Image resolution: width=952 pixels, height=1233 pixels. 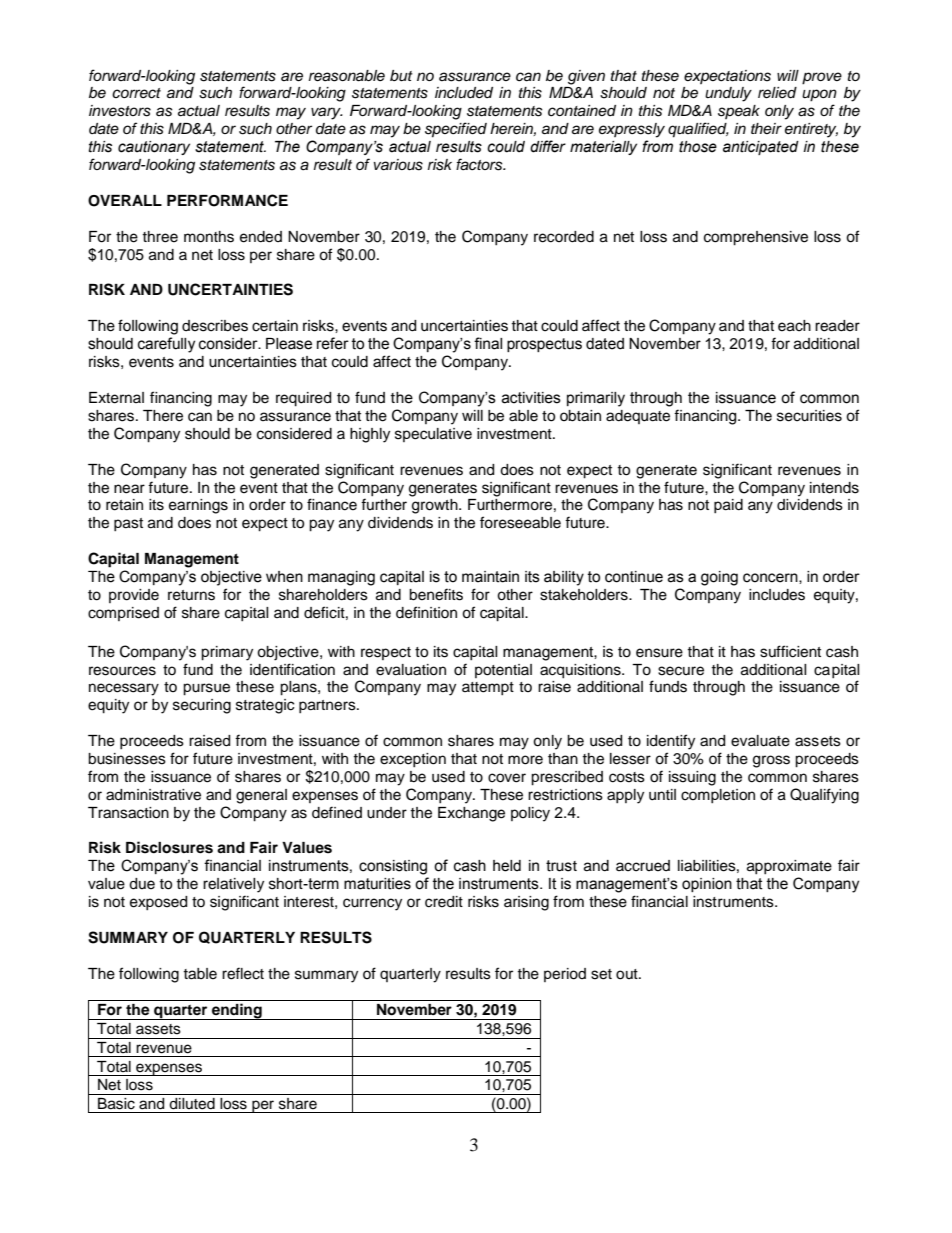 I want to click on maintain, so click(x=490, y=577).
